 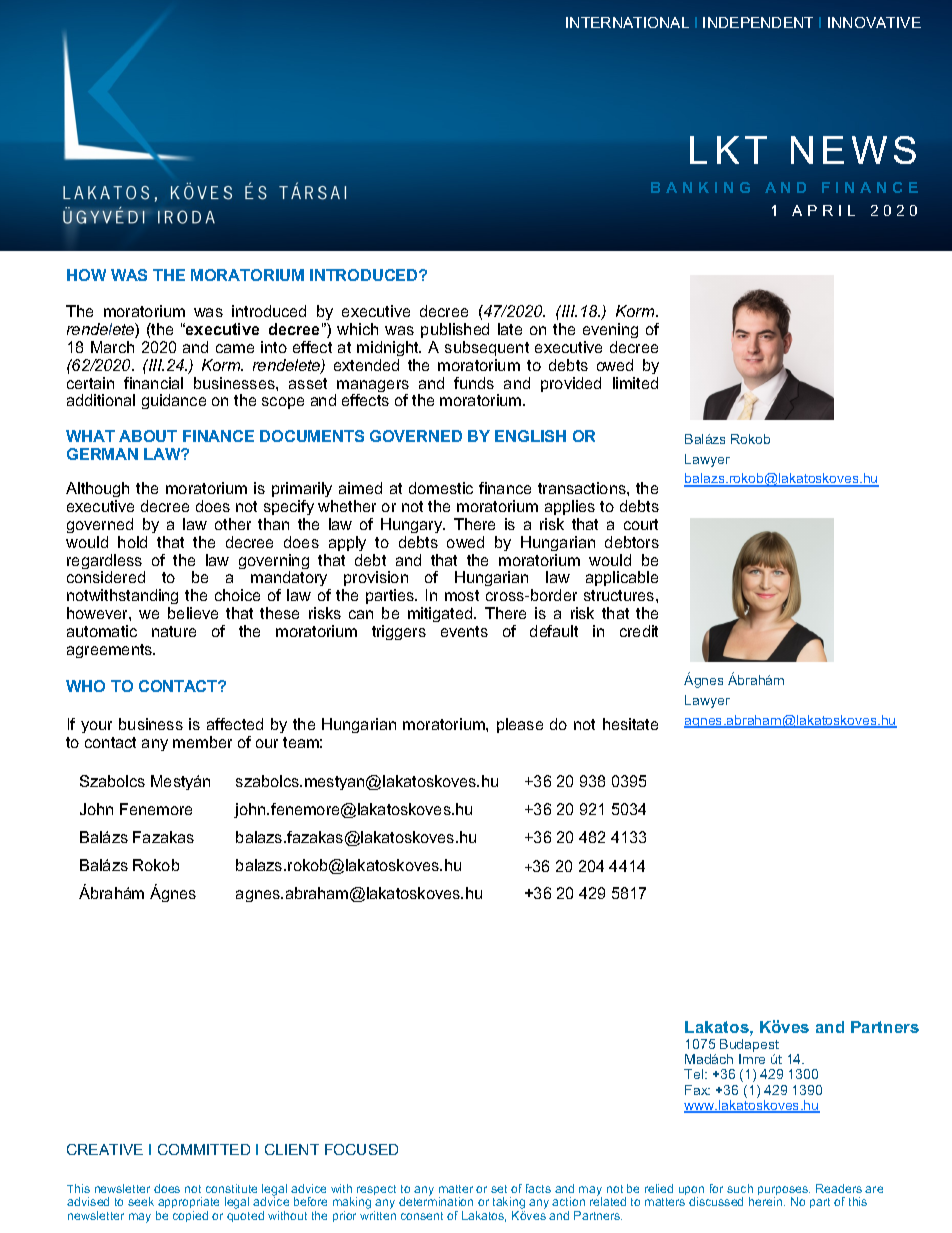 I want to click on INDEPENDENT, so click(x=758, y=22).
